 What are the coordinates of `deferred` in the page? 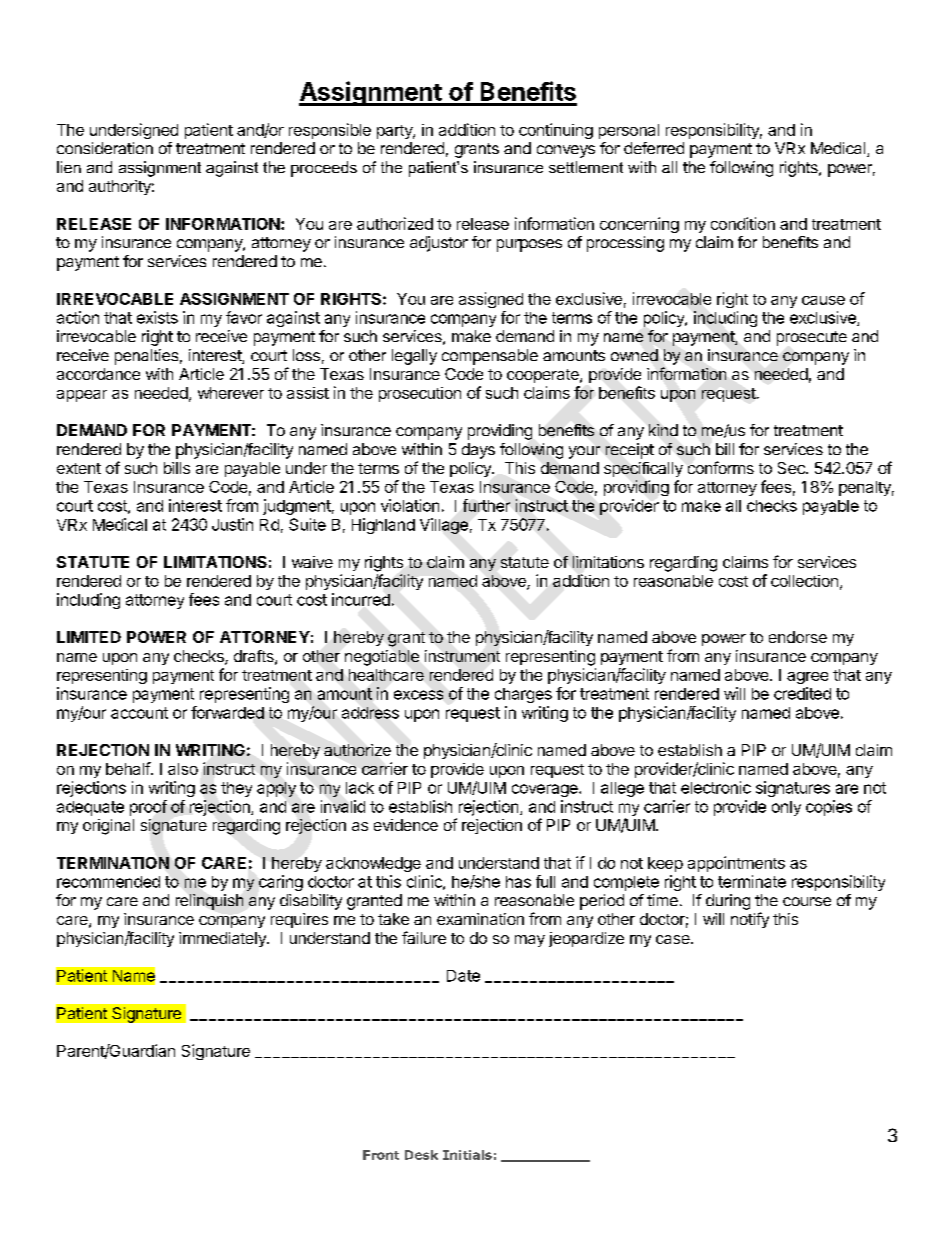 It's located at (654, 148).
